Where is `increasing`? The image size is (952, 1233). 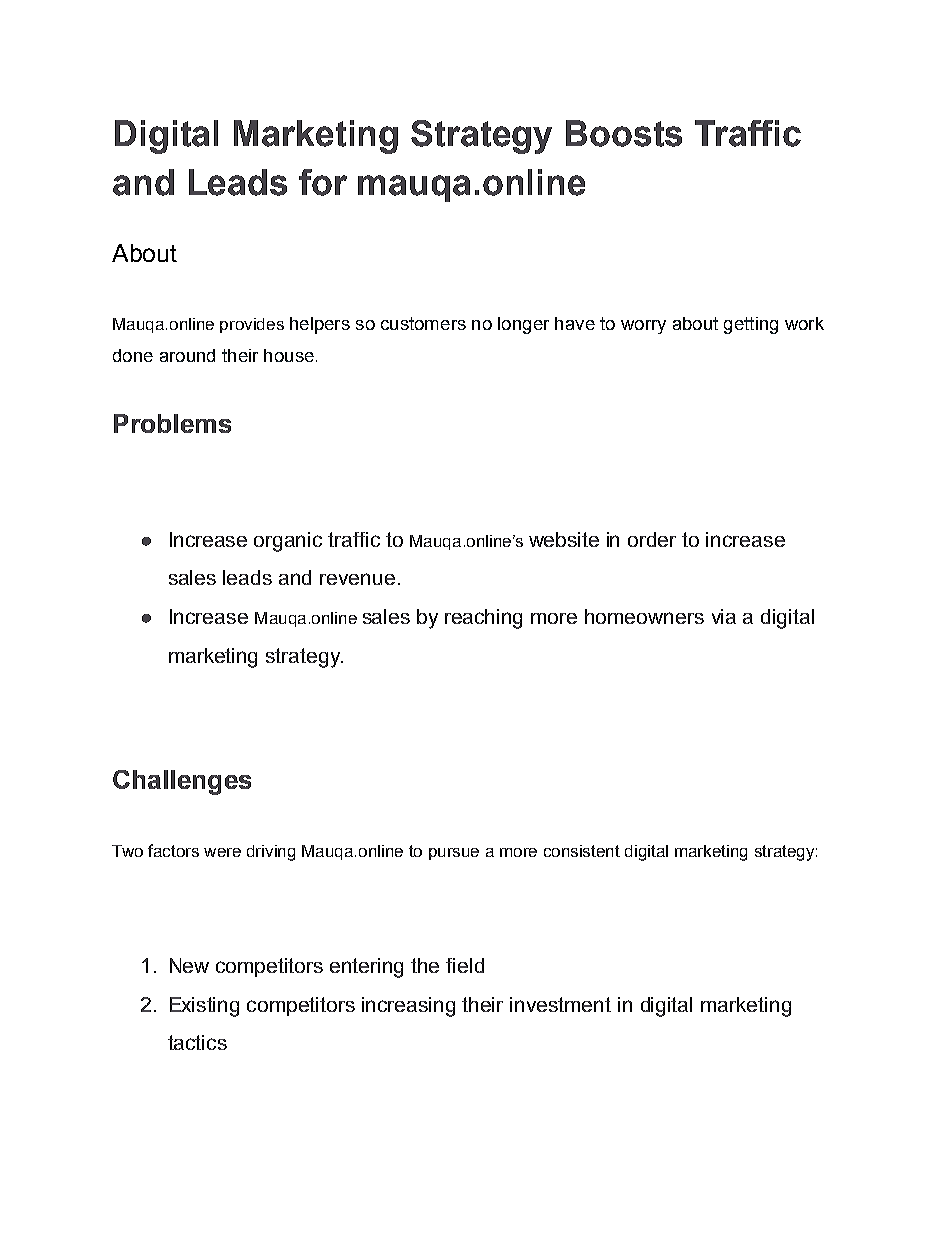
increasing is located at coordinates (408, 1007).
